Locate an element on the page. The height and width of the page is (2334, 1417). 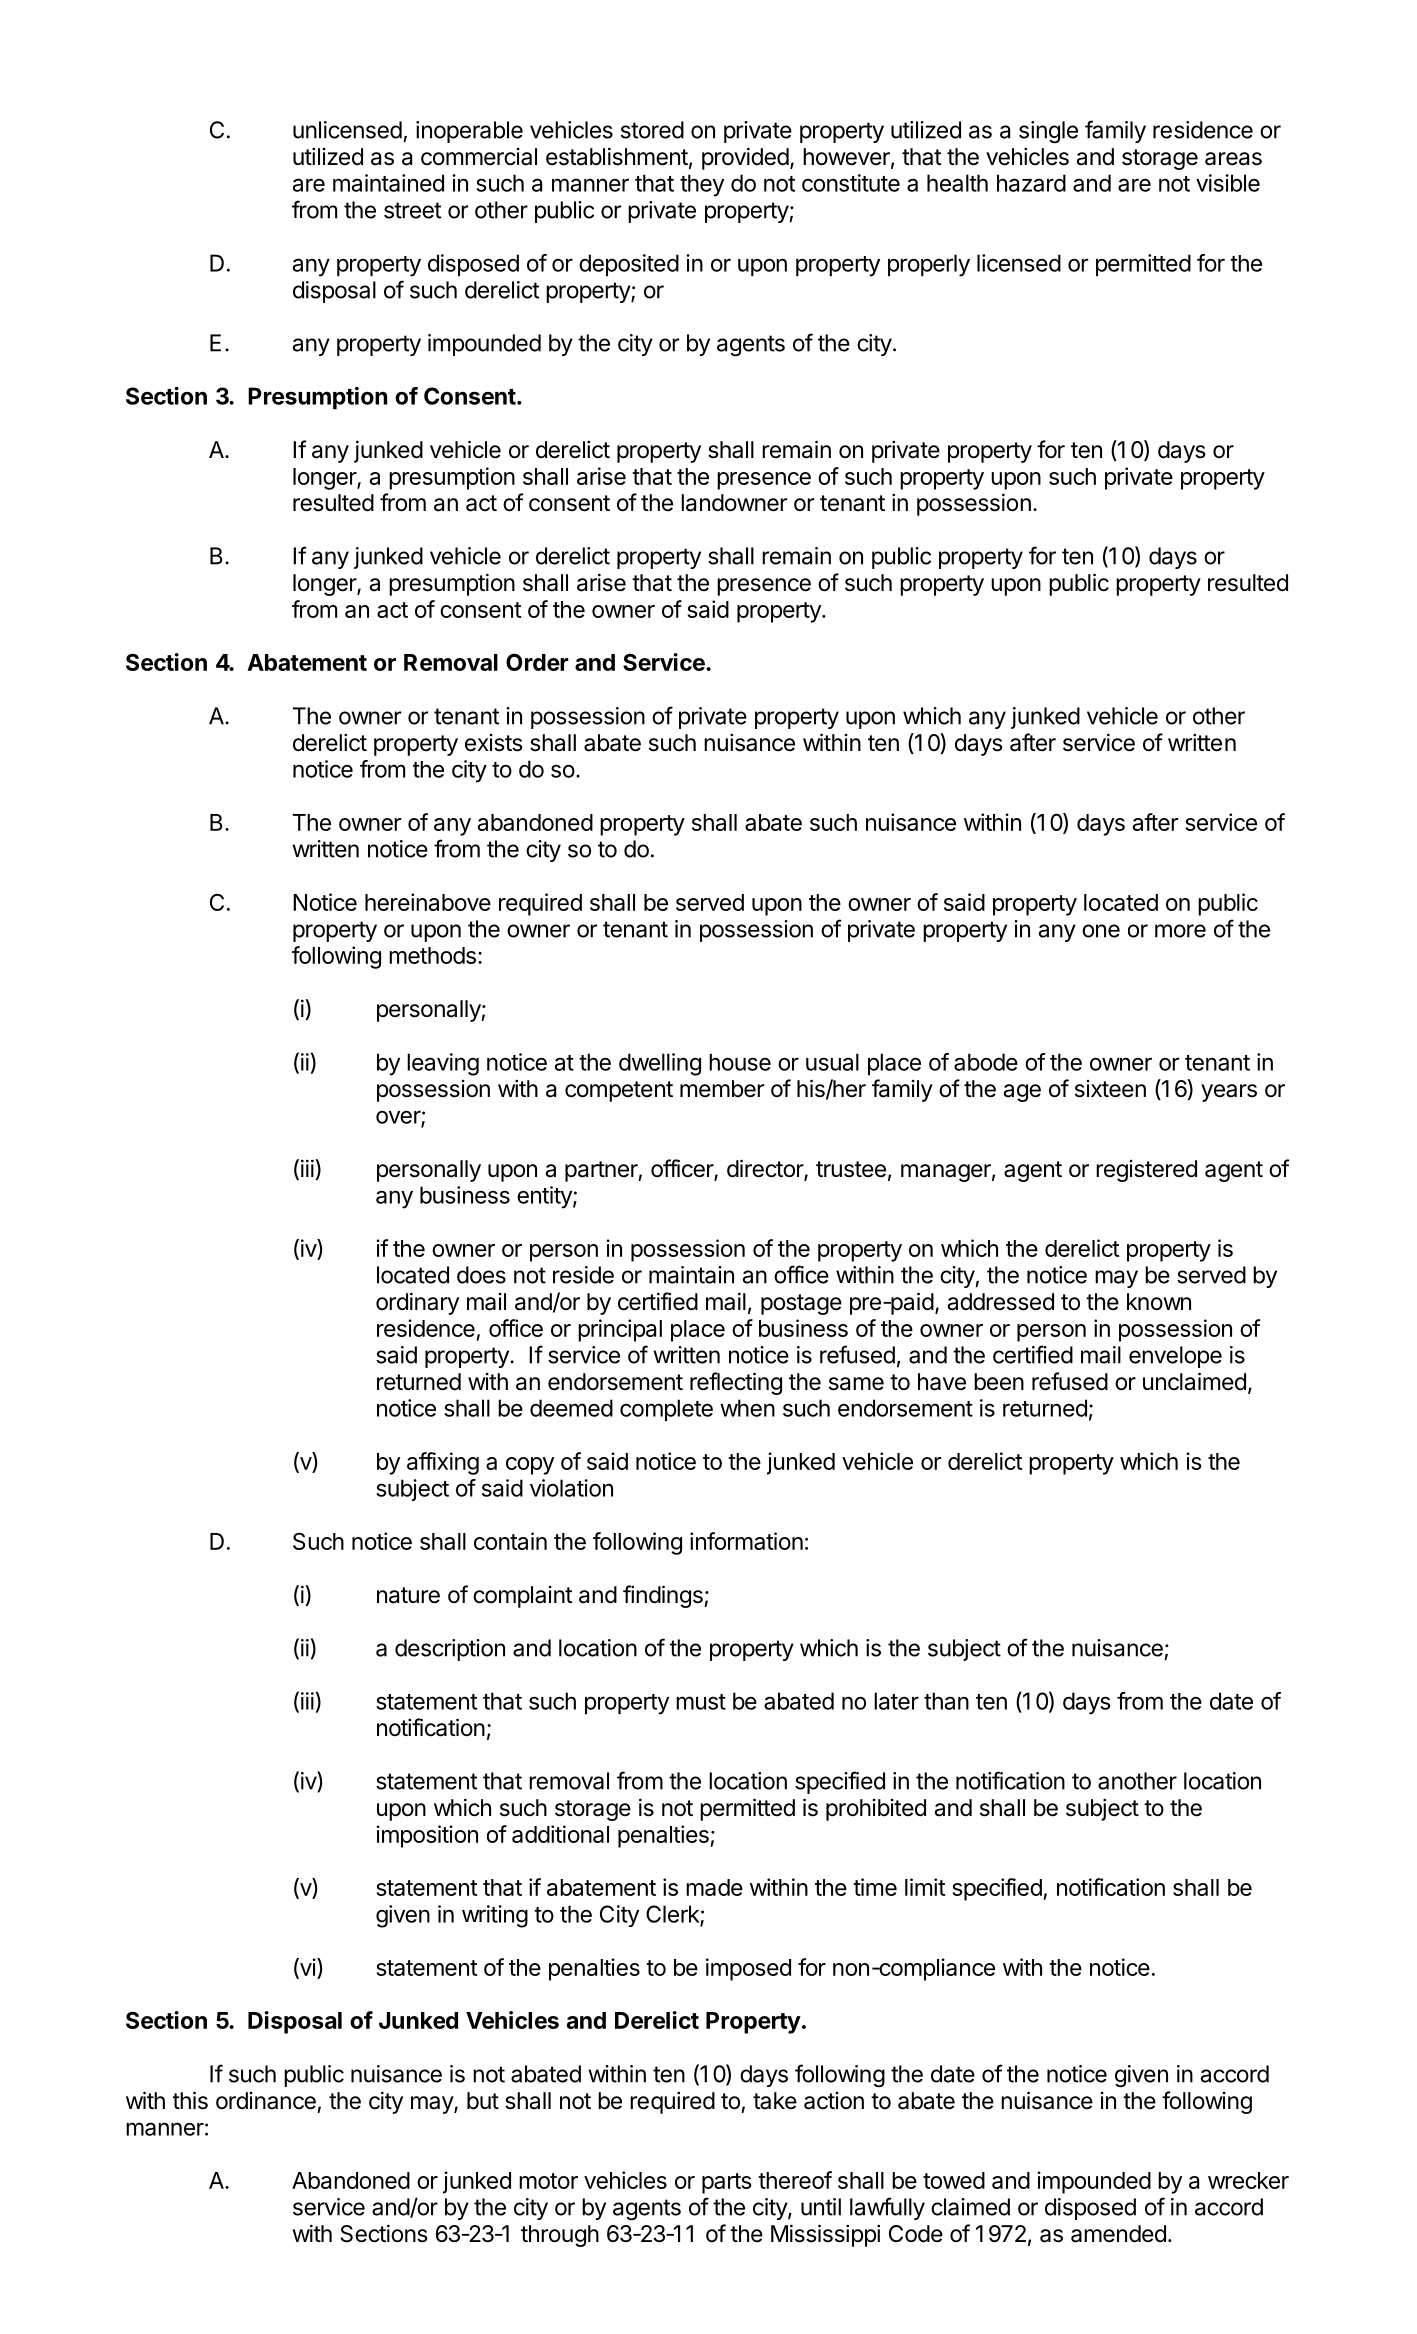
they is located at coordinates (702, 185).
